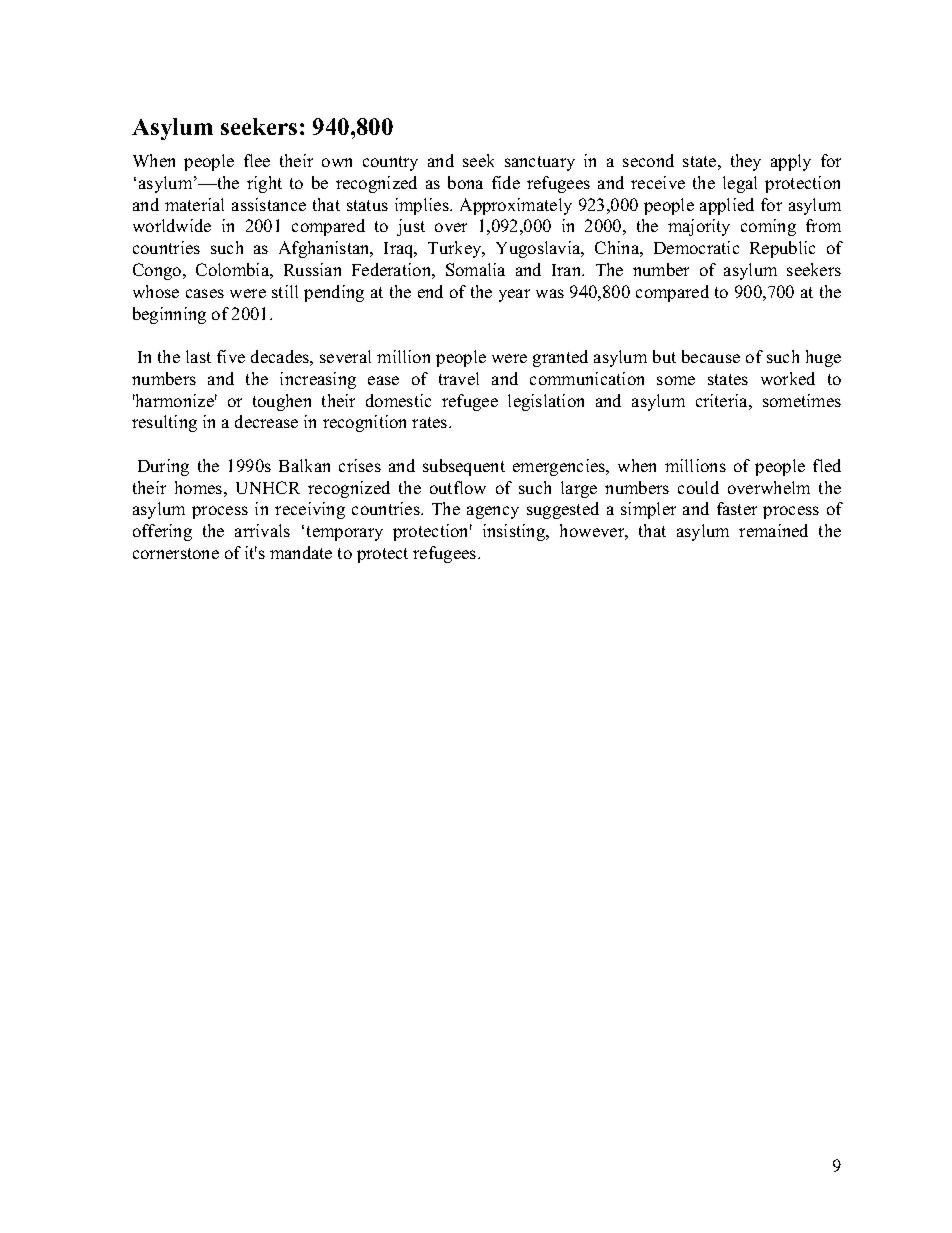 This document has height=1233, width=952. What do you see at coordinates (205, 293) in the document?
I see `cases` at bounding box center [205, 293].
